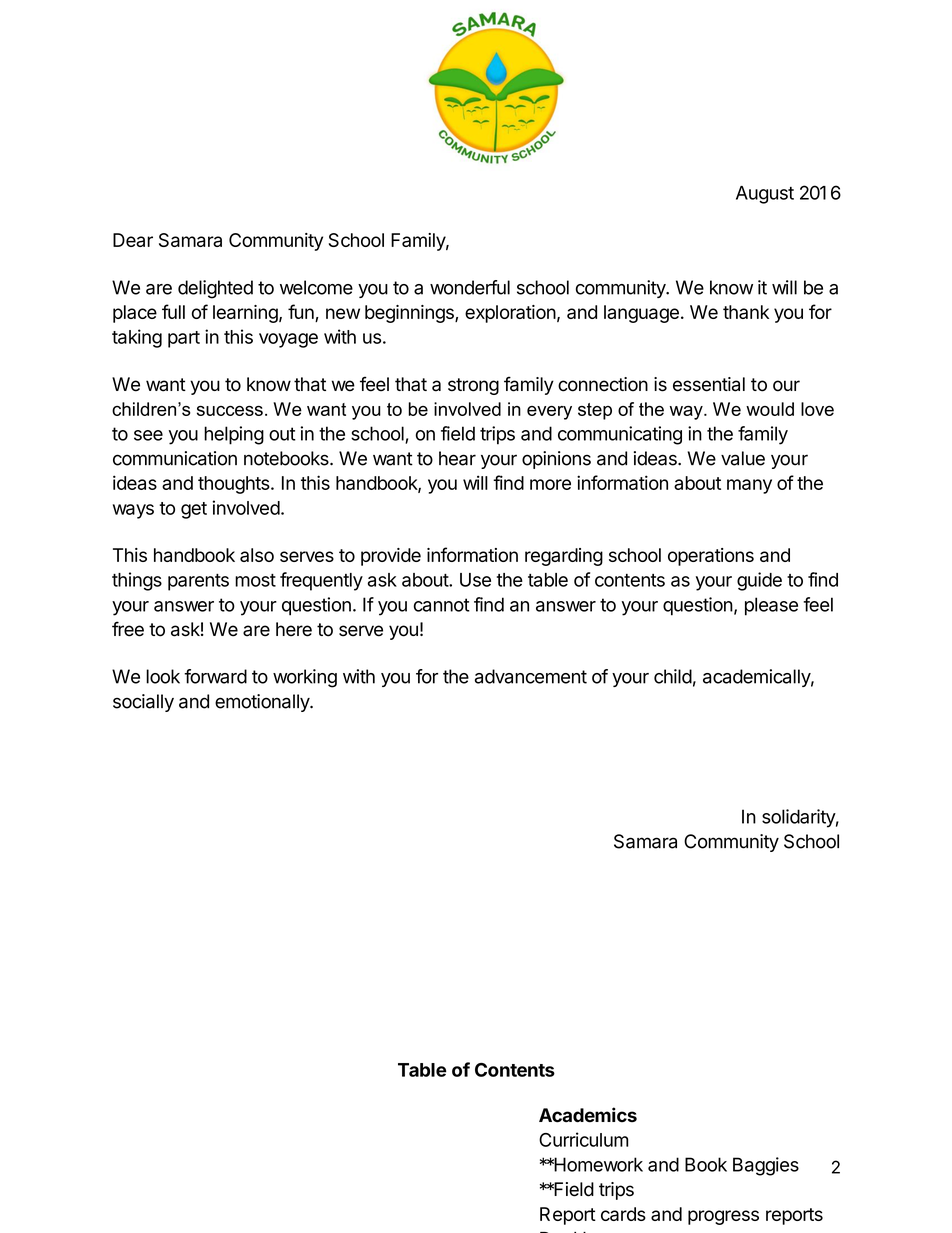 Image resolution: width=952 pixels, height=1233 pixels. Describe the element at coordinates (583, 1139) in the image. I see `Curriculum` at that location.
